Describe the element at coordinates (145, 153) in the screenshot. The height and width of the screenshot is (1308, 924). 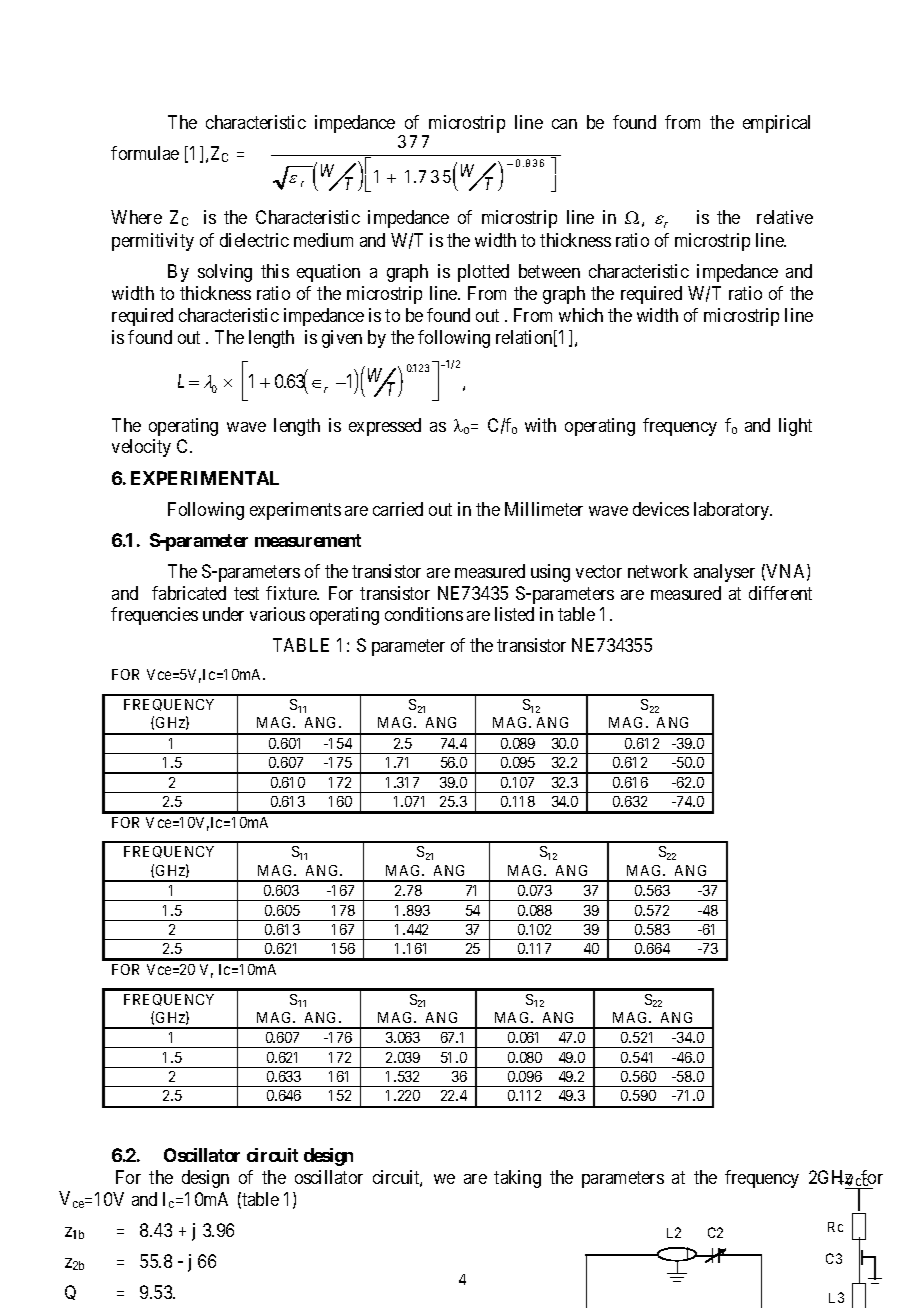
I see `formulae` at that location.
